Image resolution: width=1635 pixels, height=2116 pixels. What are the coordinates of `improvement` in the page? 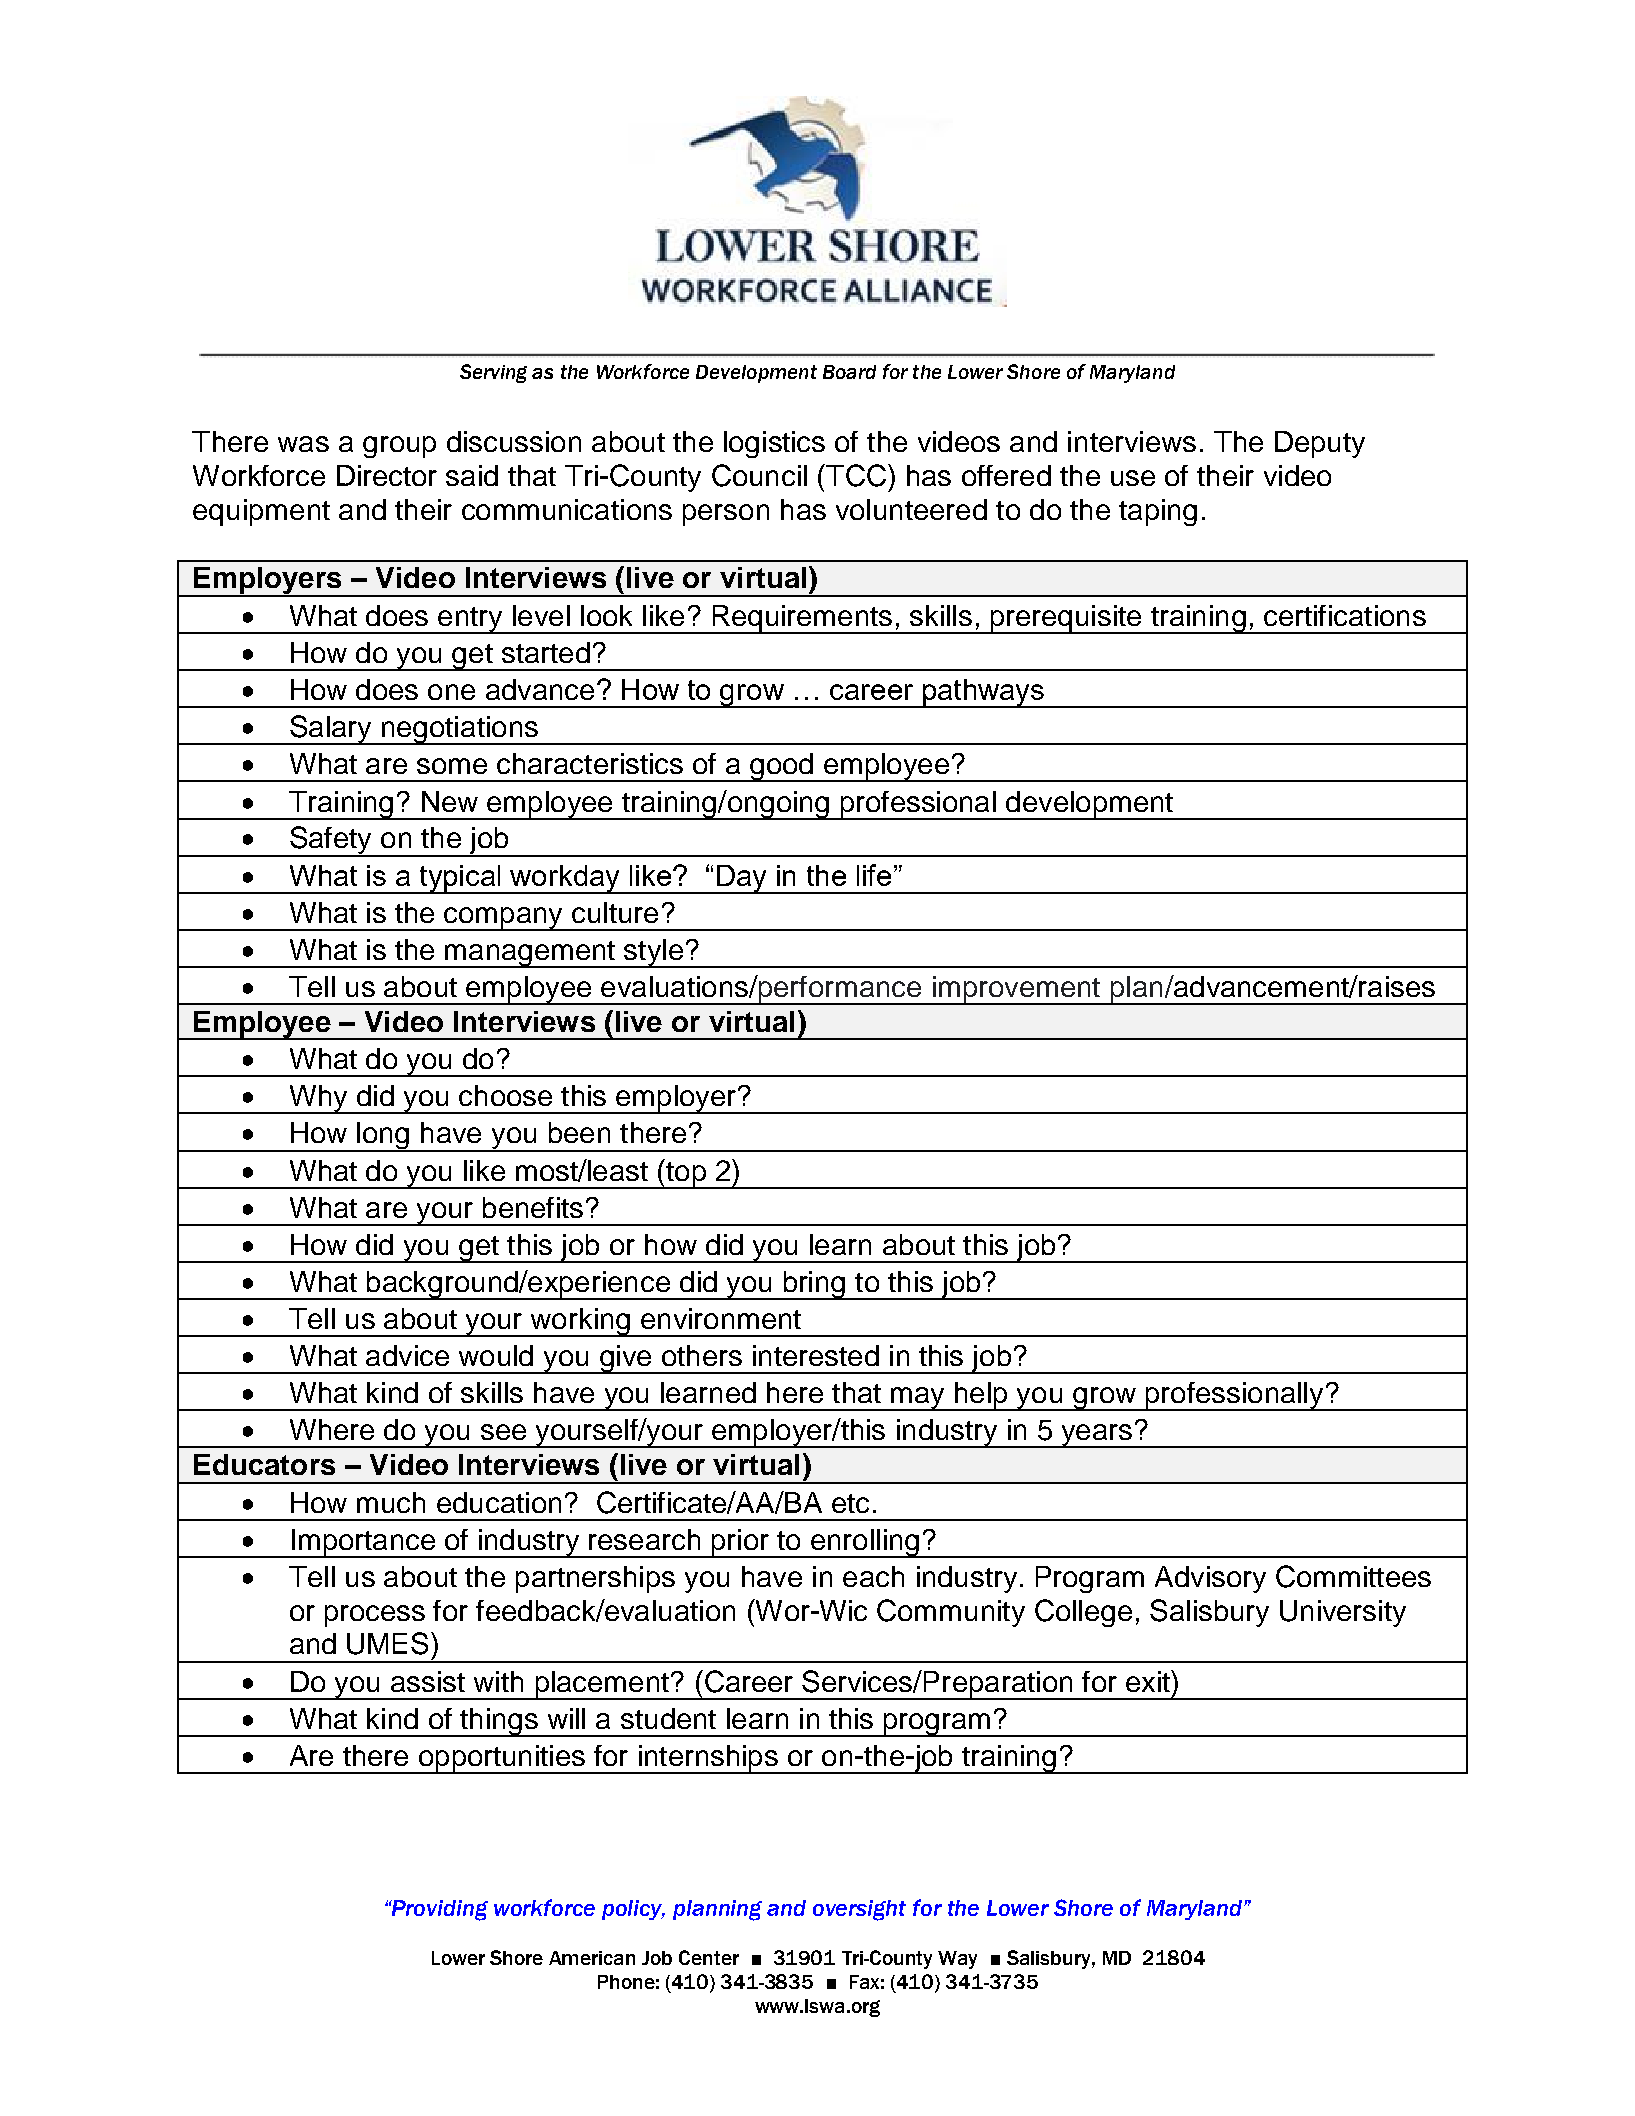 It's located at (1016, 990).
